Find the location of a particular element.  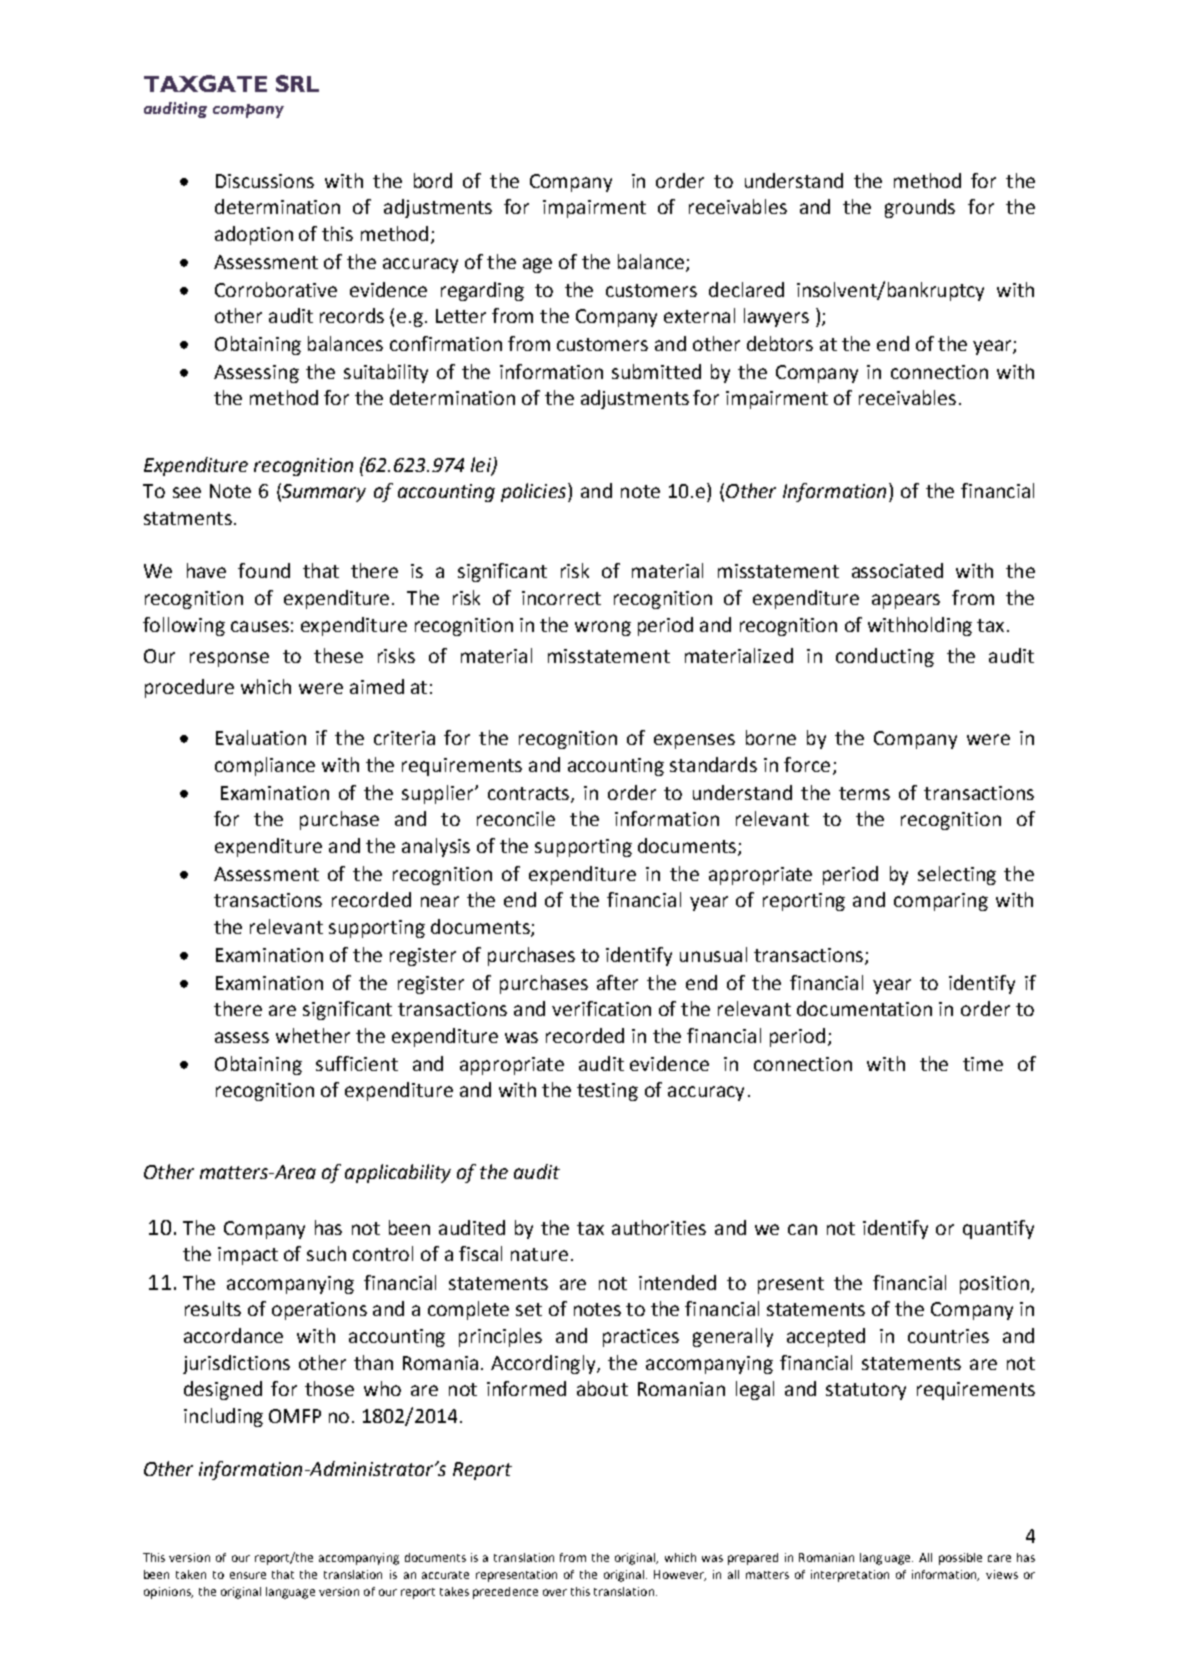

bord is located at coordinates (433, 180).
